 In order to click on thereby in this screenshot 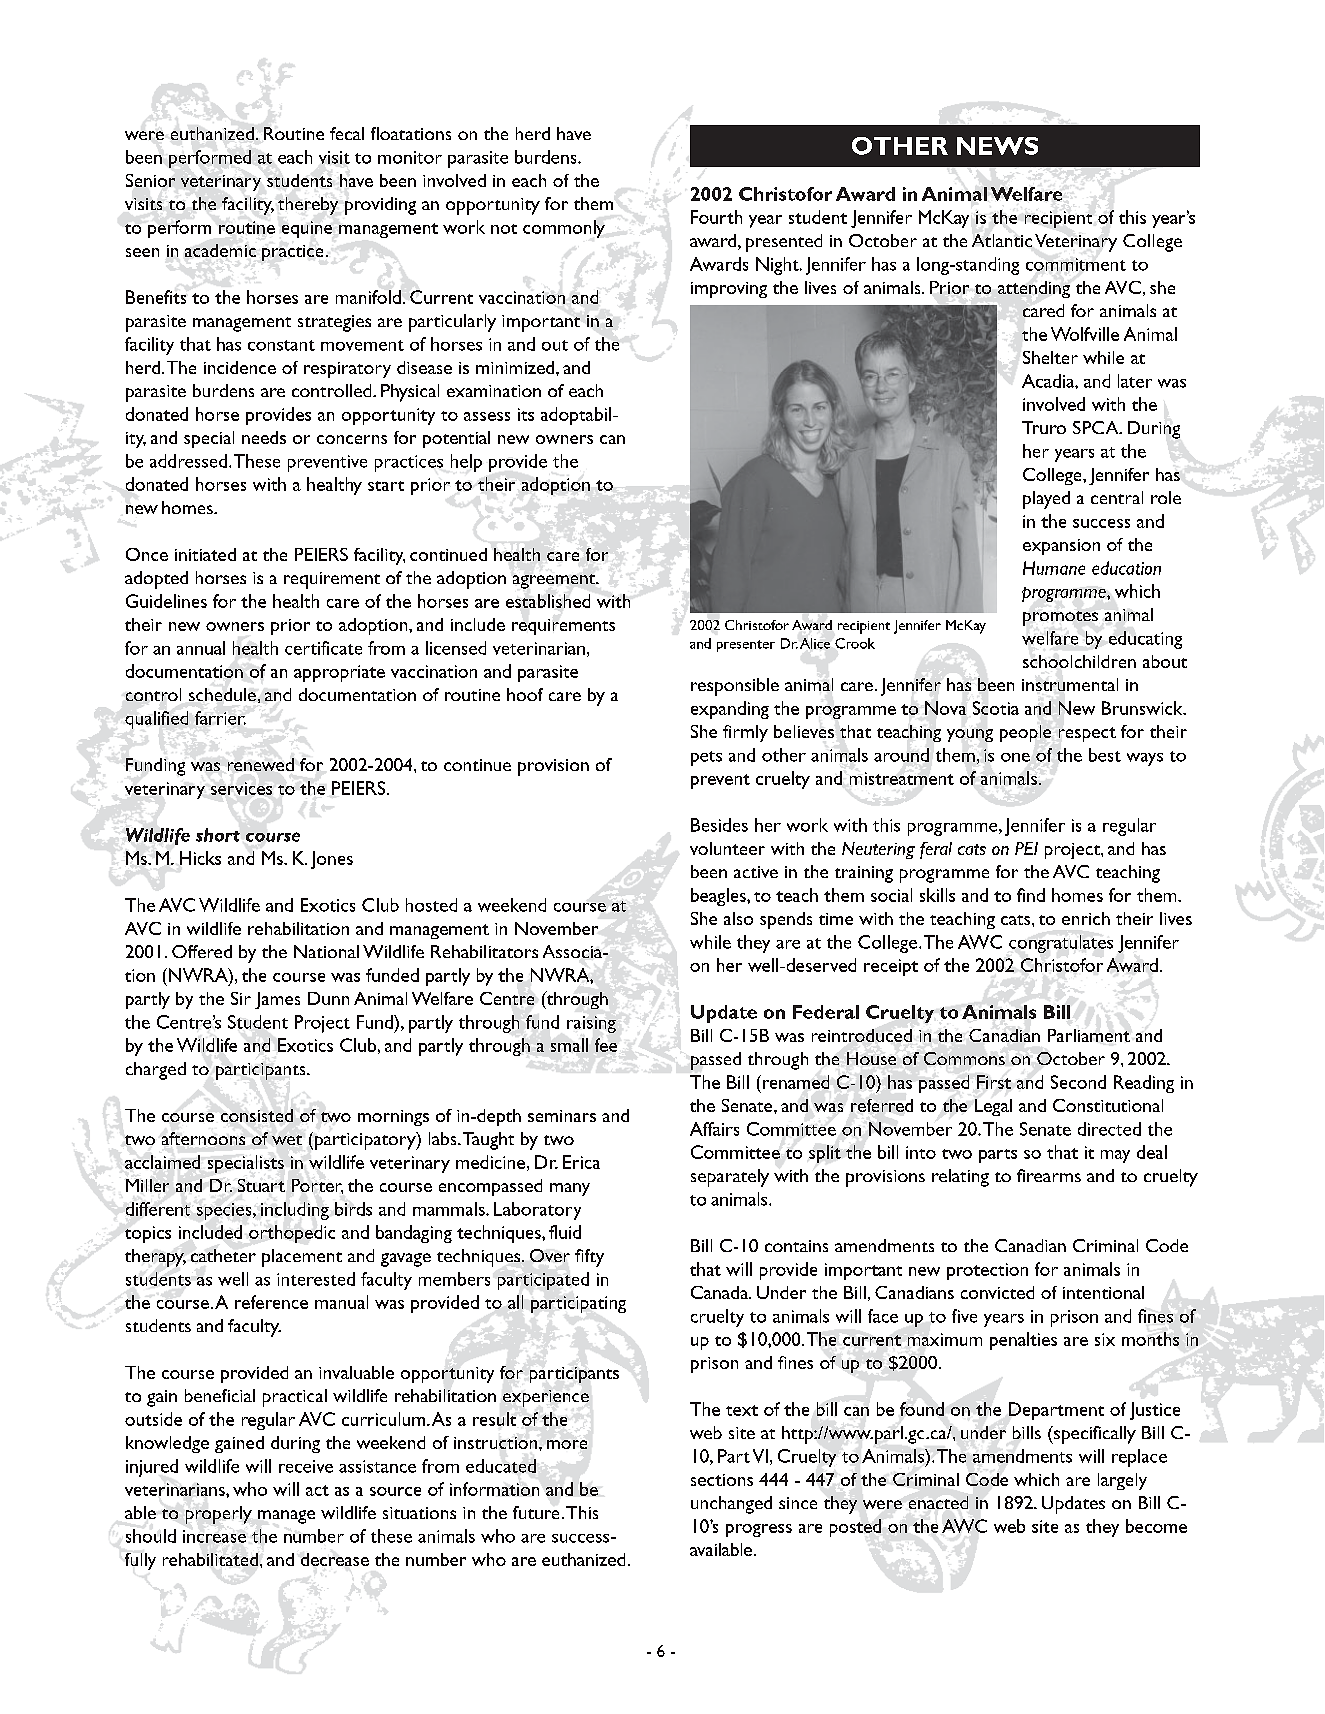, I will do `click(308, 206)`.
